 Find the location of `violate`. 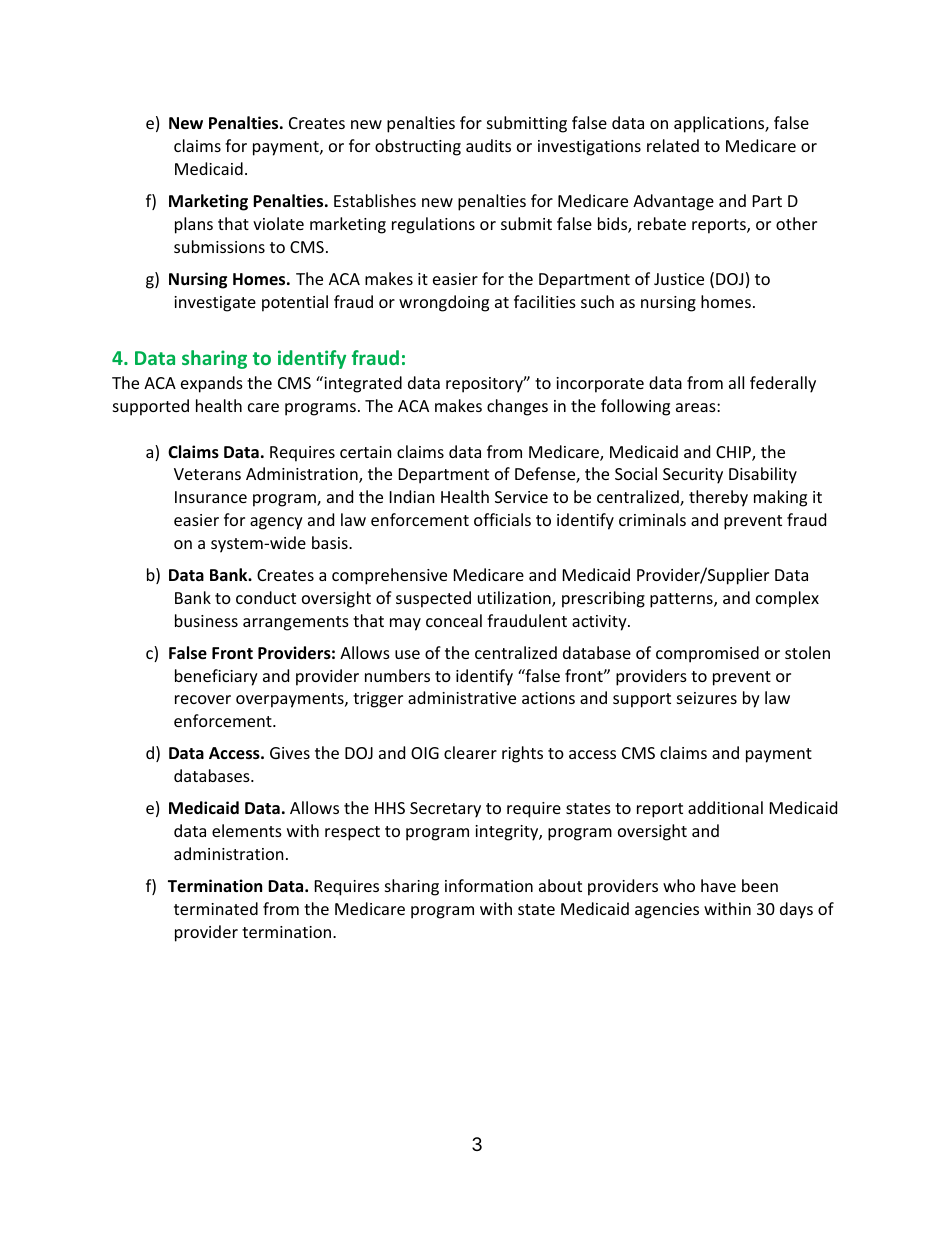

violate is located at coordinates (278, 223).
